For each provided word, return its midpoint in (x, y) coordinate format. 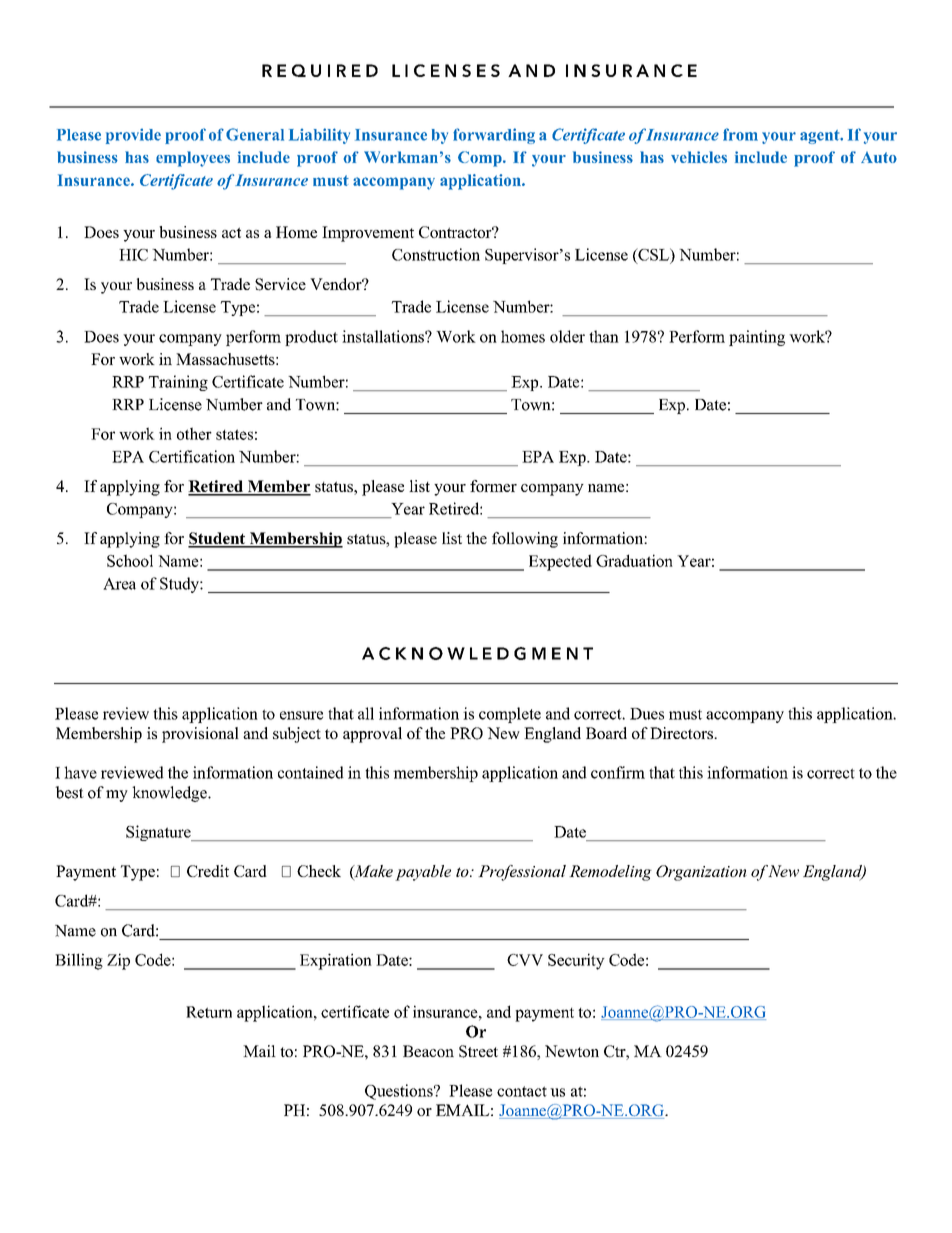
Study (180, 585)
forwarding (494, 136)
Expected (560, 562)
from (740, 134)
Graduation (634, 560)
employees (193, 159)
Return (209, 1012)
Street (478, 1051)
